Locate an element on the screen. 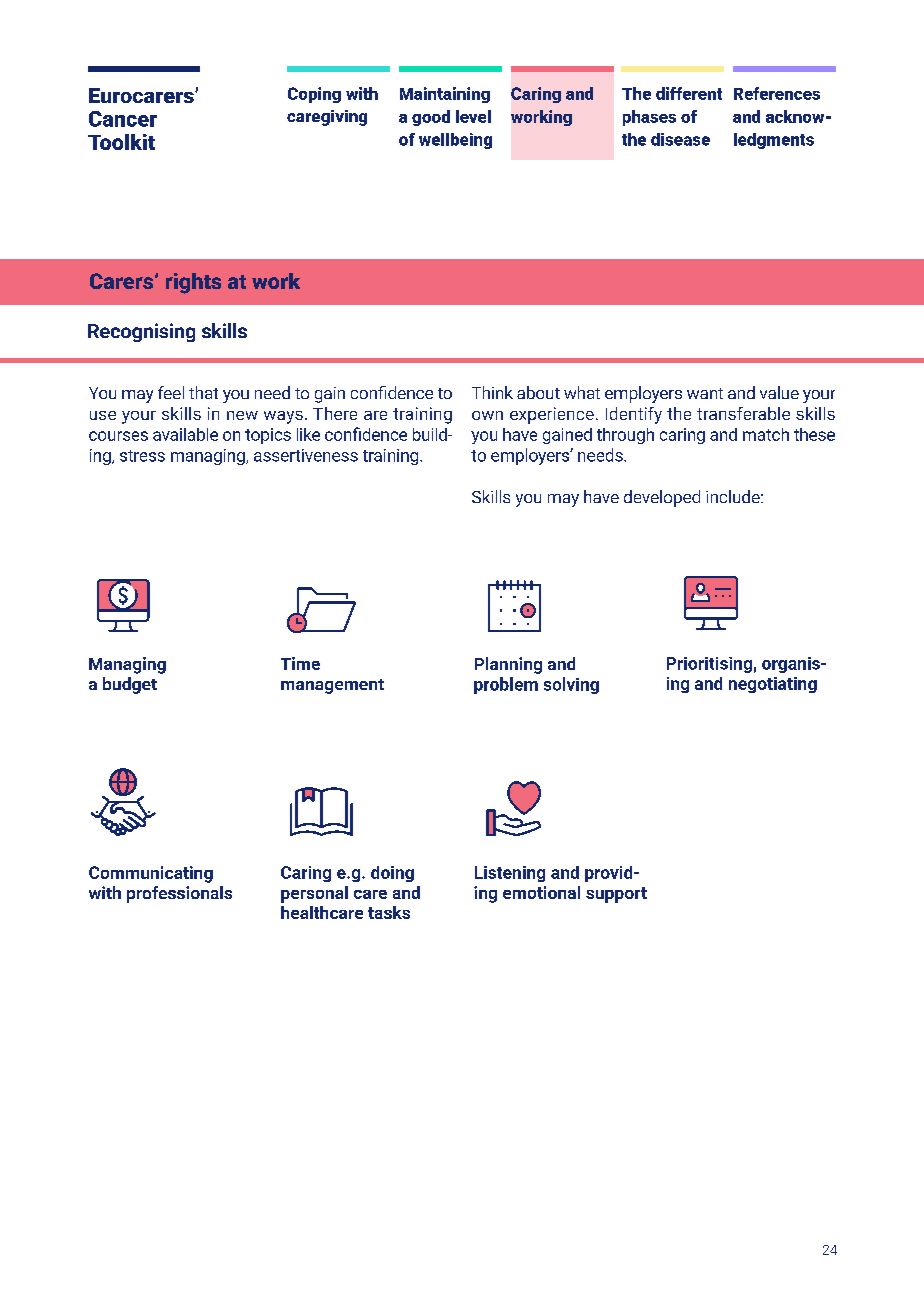 Image resolution: width=924 pixels, height=1308 pixels. problem is located at coordinates (506, 685).
